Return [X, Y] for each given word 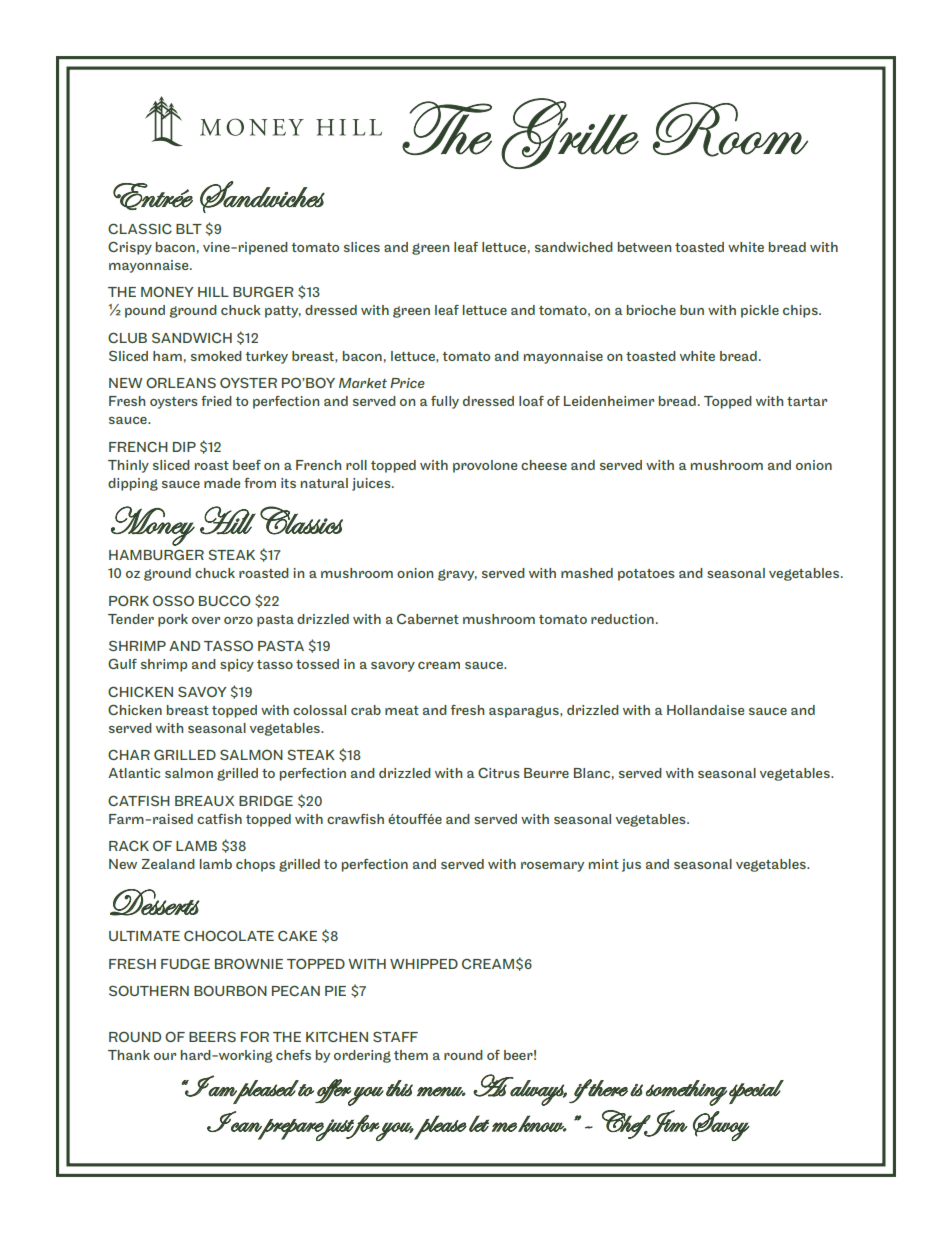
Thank [129, 1055]
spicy [237, 665]
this [399, 1088]
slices [362, 247]
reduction [622, 619]
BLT [189, 229]
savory [393, 667]
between [644, 247]
